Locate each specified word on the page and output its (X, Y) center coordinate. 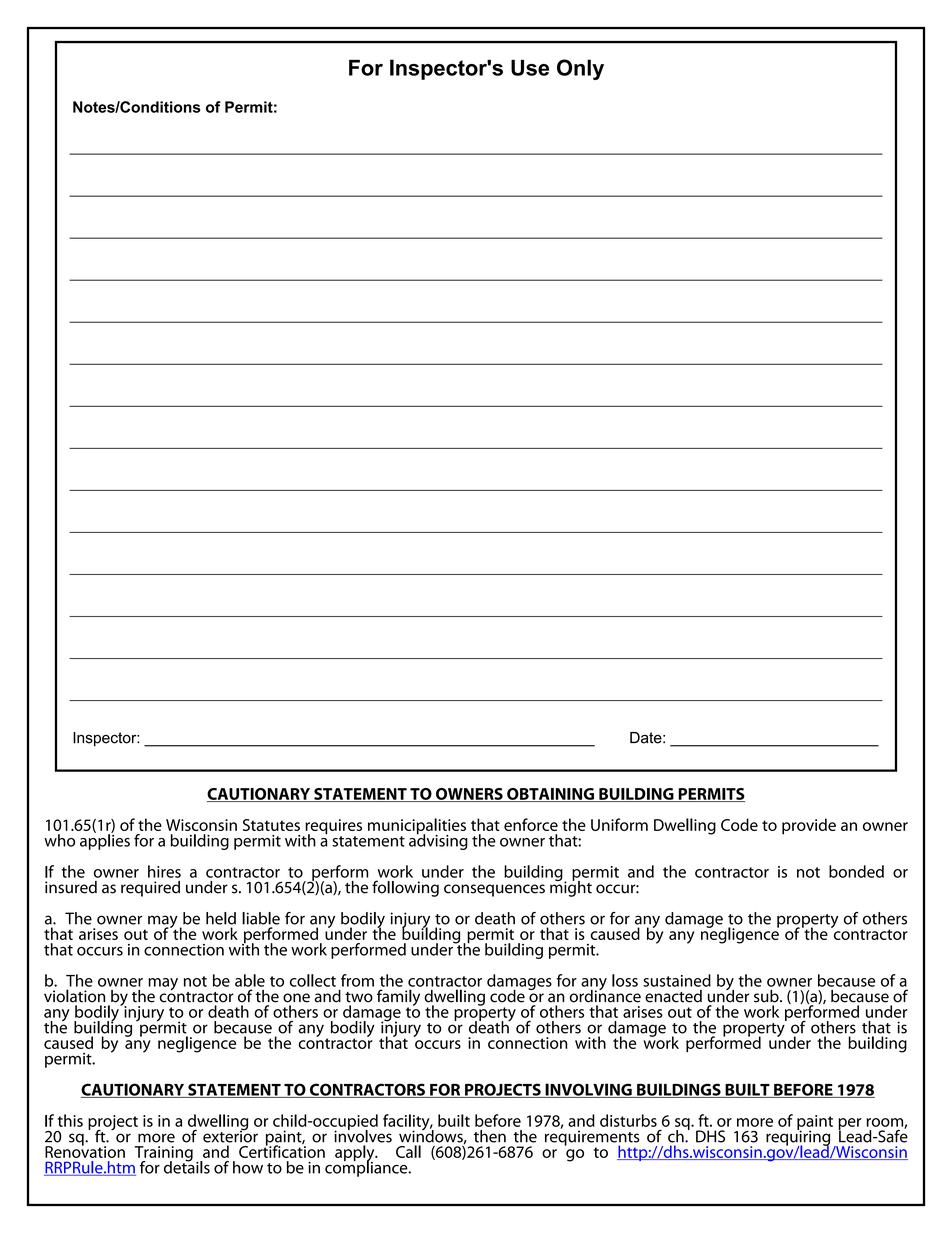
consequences (494, 890)
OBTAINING (550, 795)
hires (164, 871)
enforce (531, 824)
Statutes (271, 825)
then (490, 1136)
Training (164, 1155)
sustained (677, 980)
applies (105, 841)
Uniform (619, 824)
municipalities (417, 827)
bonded (856, 871)
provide (809, 826)
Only (580, 69)
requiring (798, 1138)
